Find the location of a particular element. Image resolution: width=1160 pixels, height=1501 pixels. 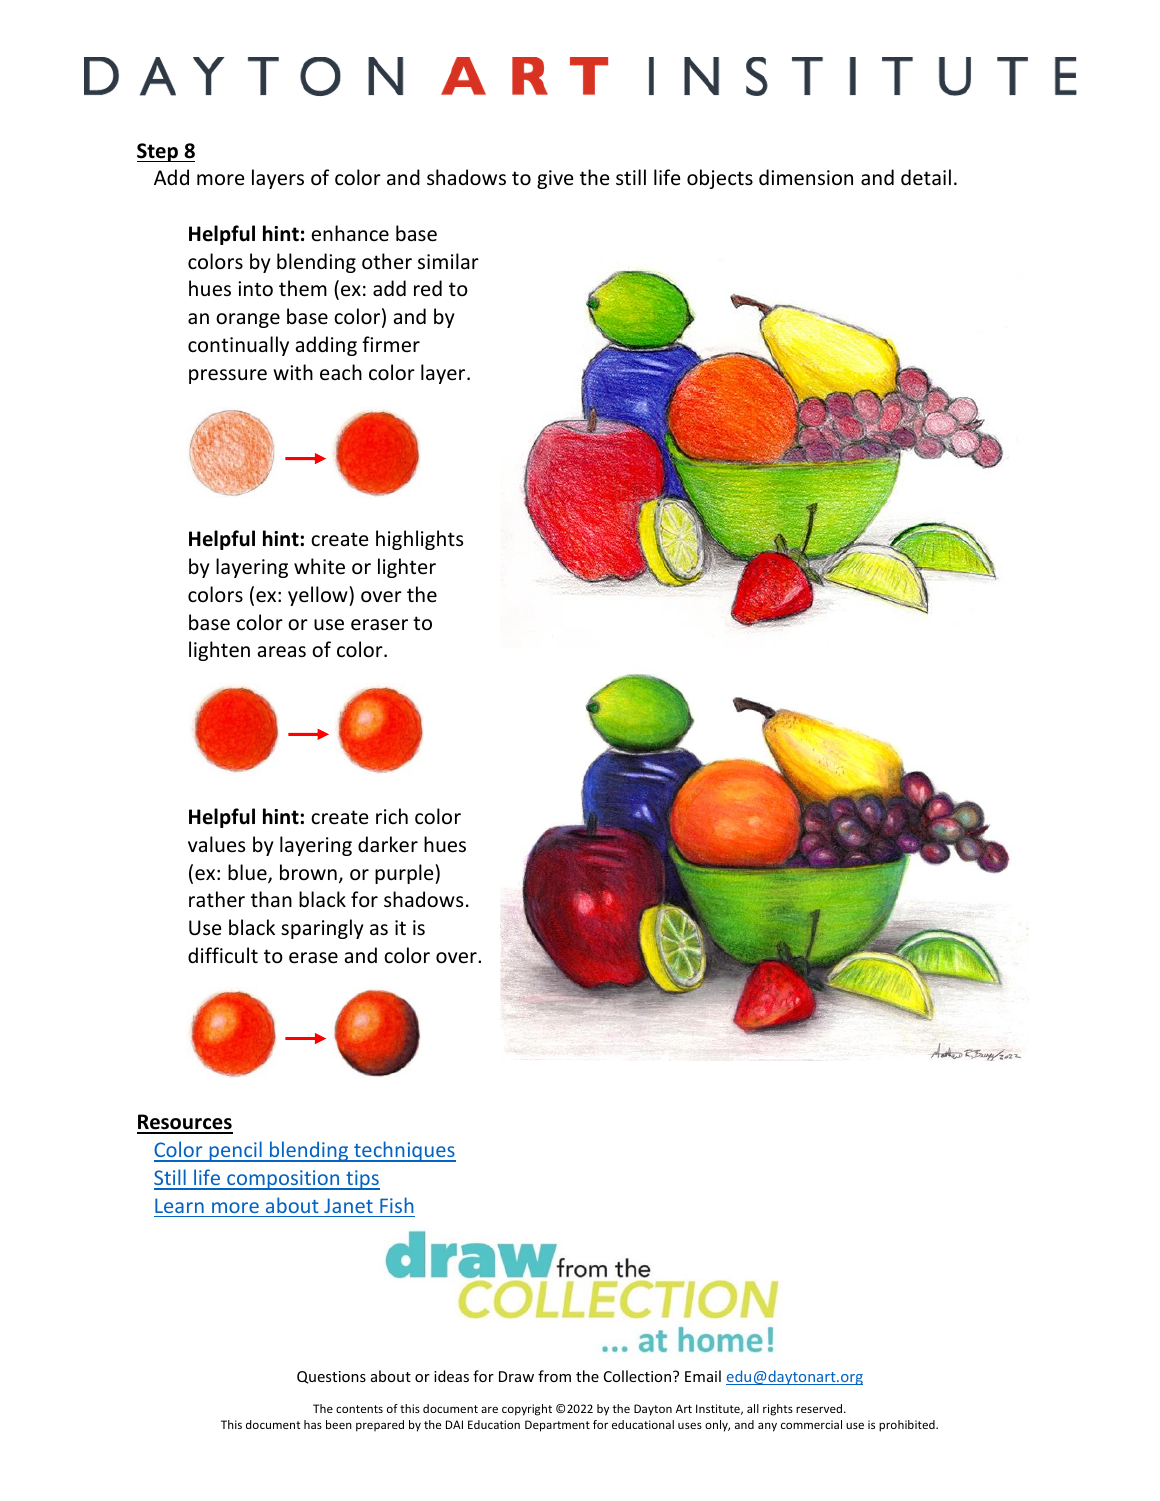

dimension is located at coordinates (806, 177).
